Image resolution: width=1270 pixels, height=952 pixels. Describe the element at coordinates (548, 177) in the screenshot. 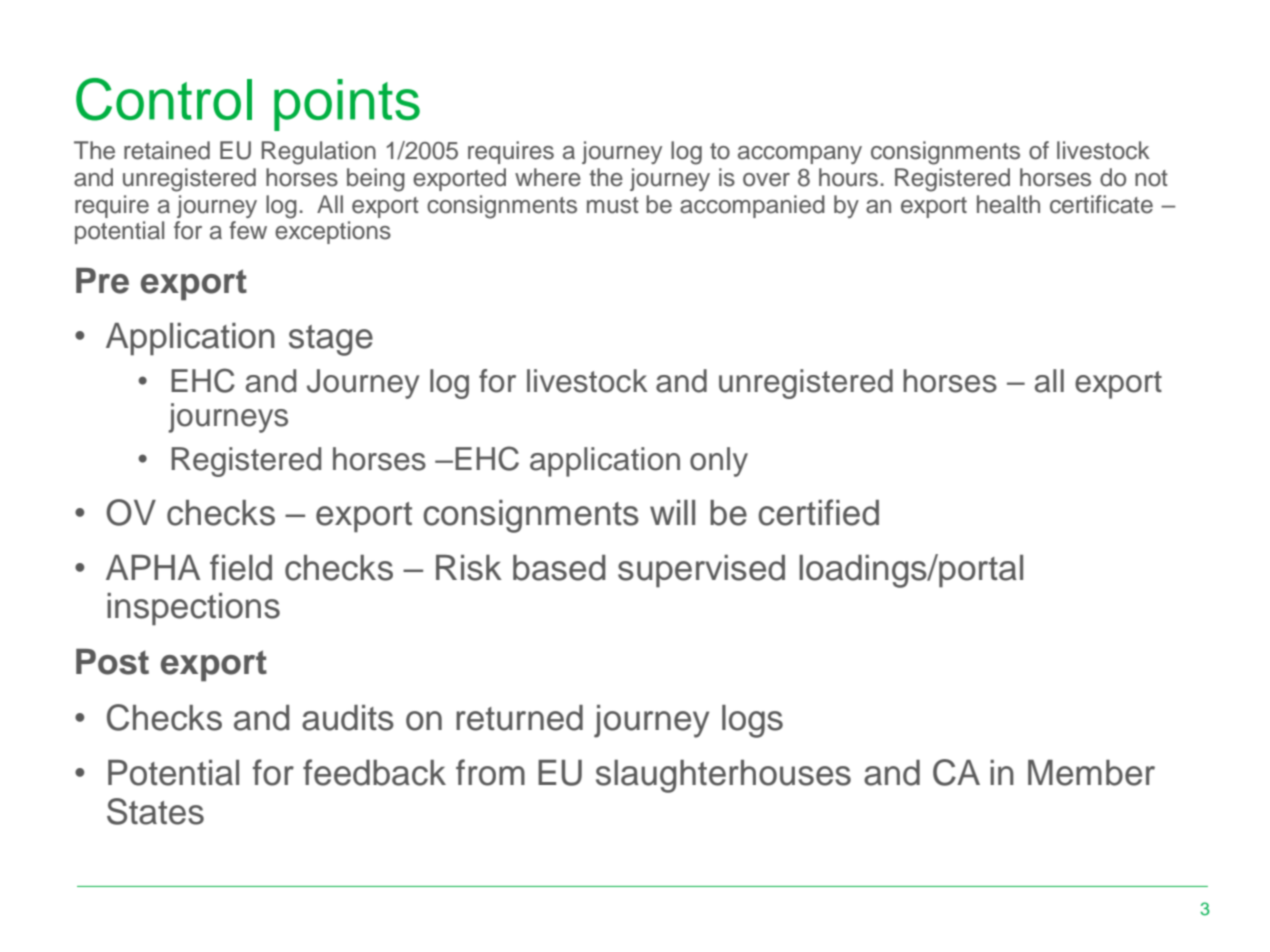

I see `where` at that location.
